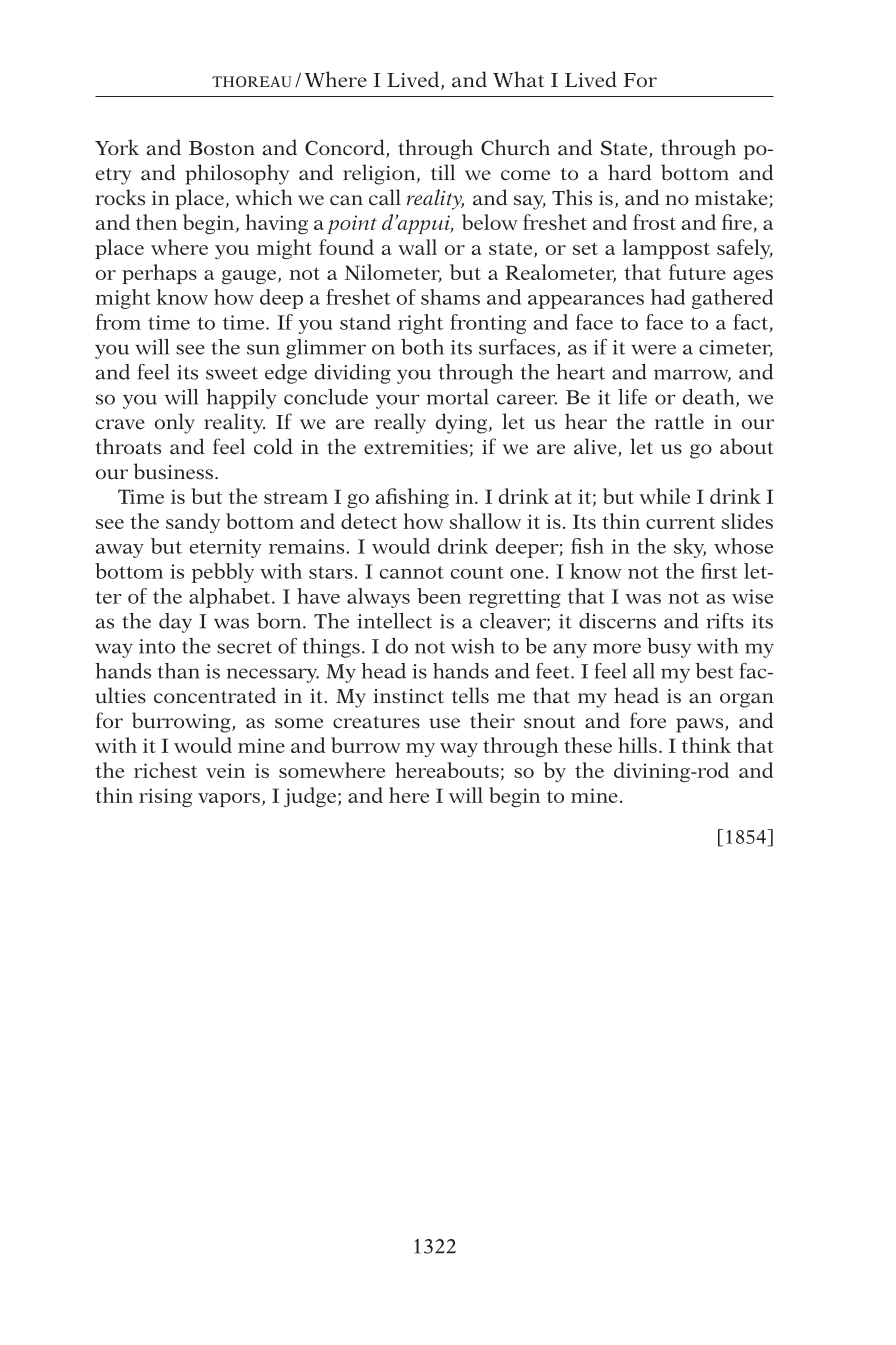 Image resolution: width=896 pixels, height=1345 pixels. What do you see at coordinates (252, 81) in the page?
I see `THOREAU` at bounding box center [252, 81].
